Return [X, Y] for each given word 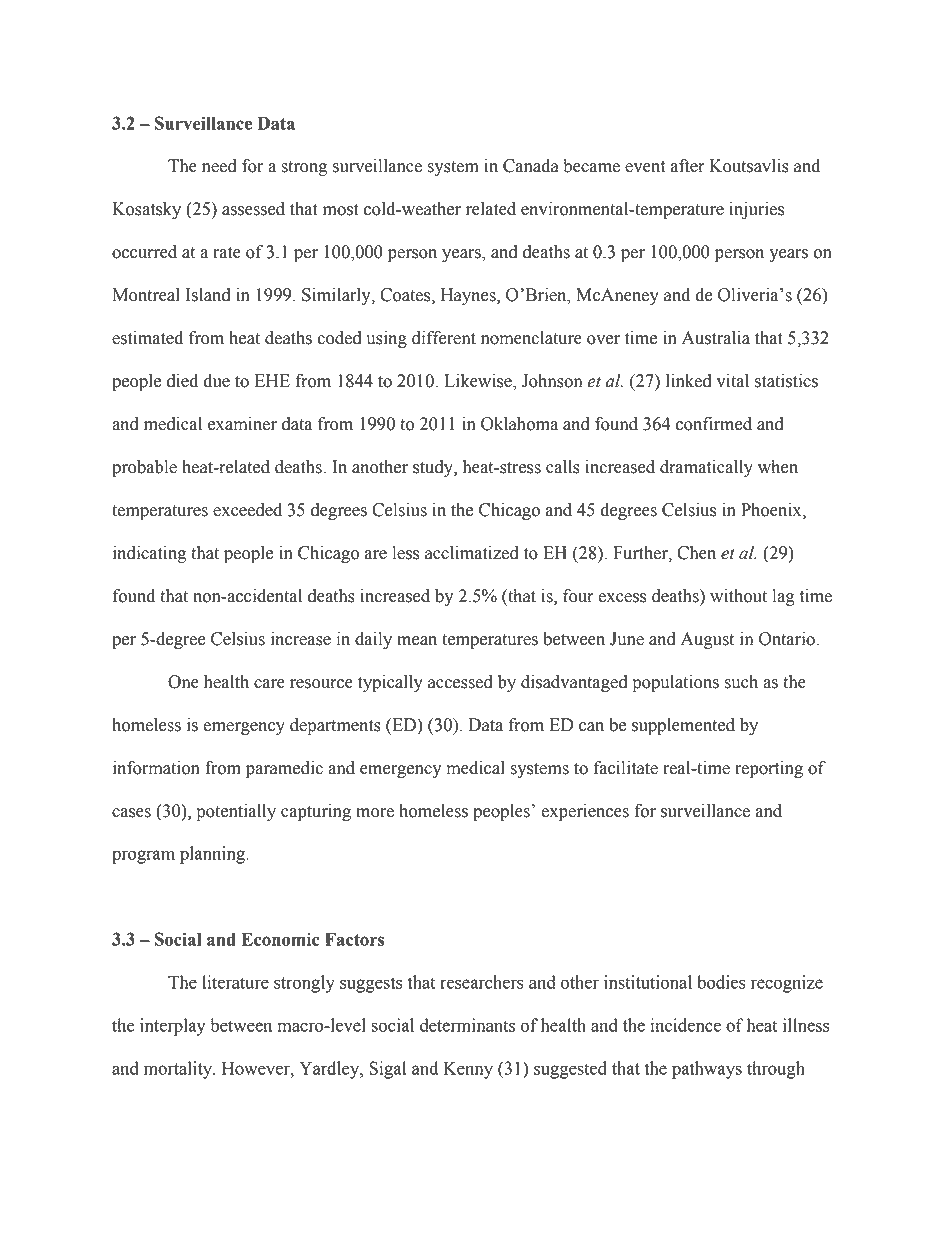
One [183, 682]
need [219, 166]
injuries [756, 210]
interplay [173, 1027]
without [738, 596]
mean [417, 641]
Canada [531, 166]
